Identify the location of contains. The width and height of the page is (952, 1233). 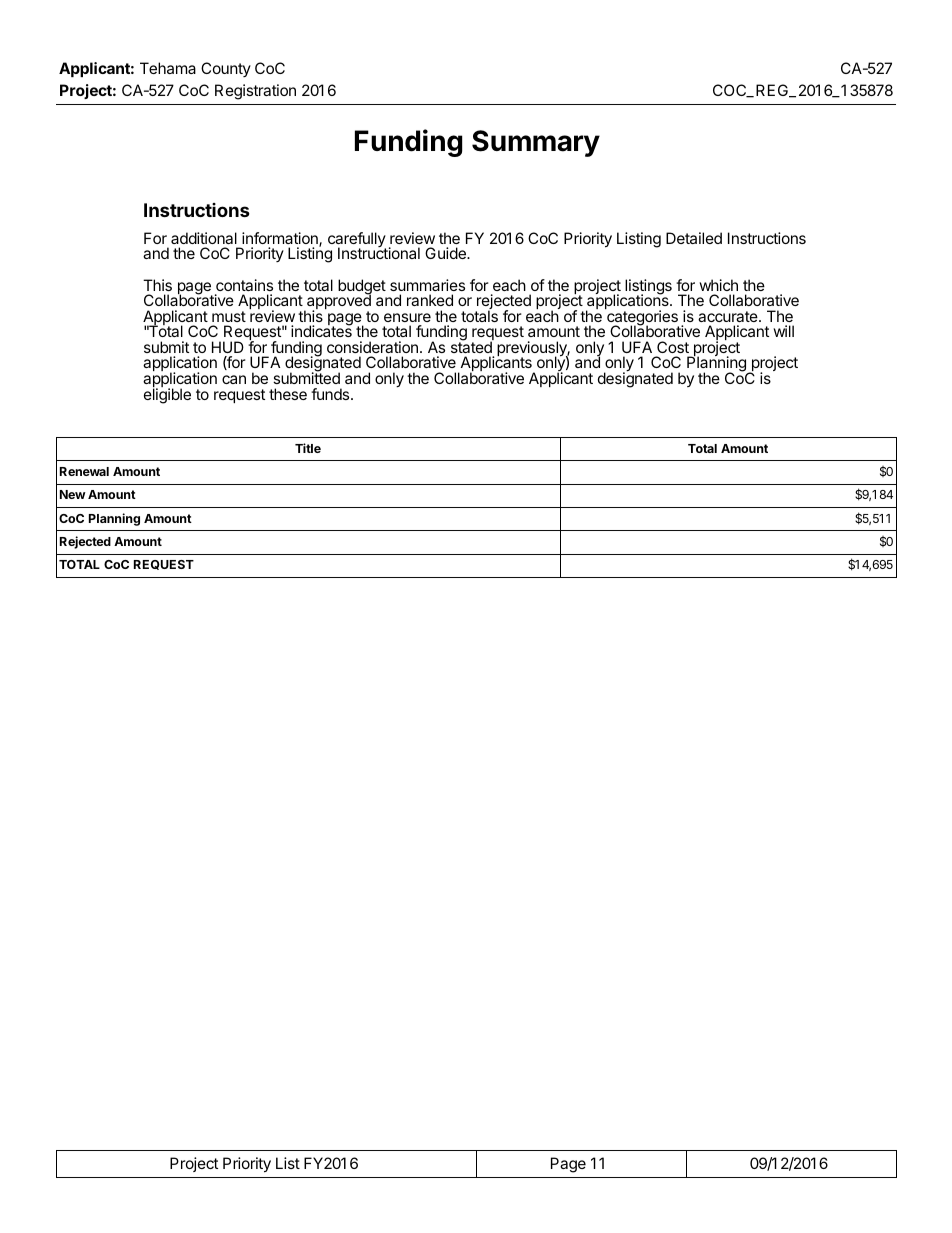
(244, 285).
